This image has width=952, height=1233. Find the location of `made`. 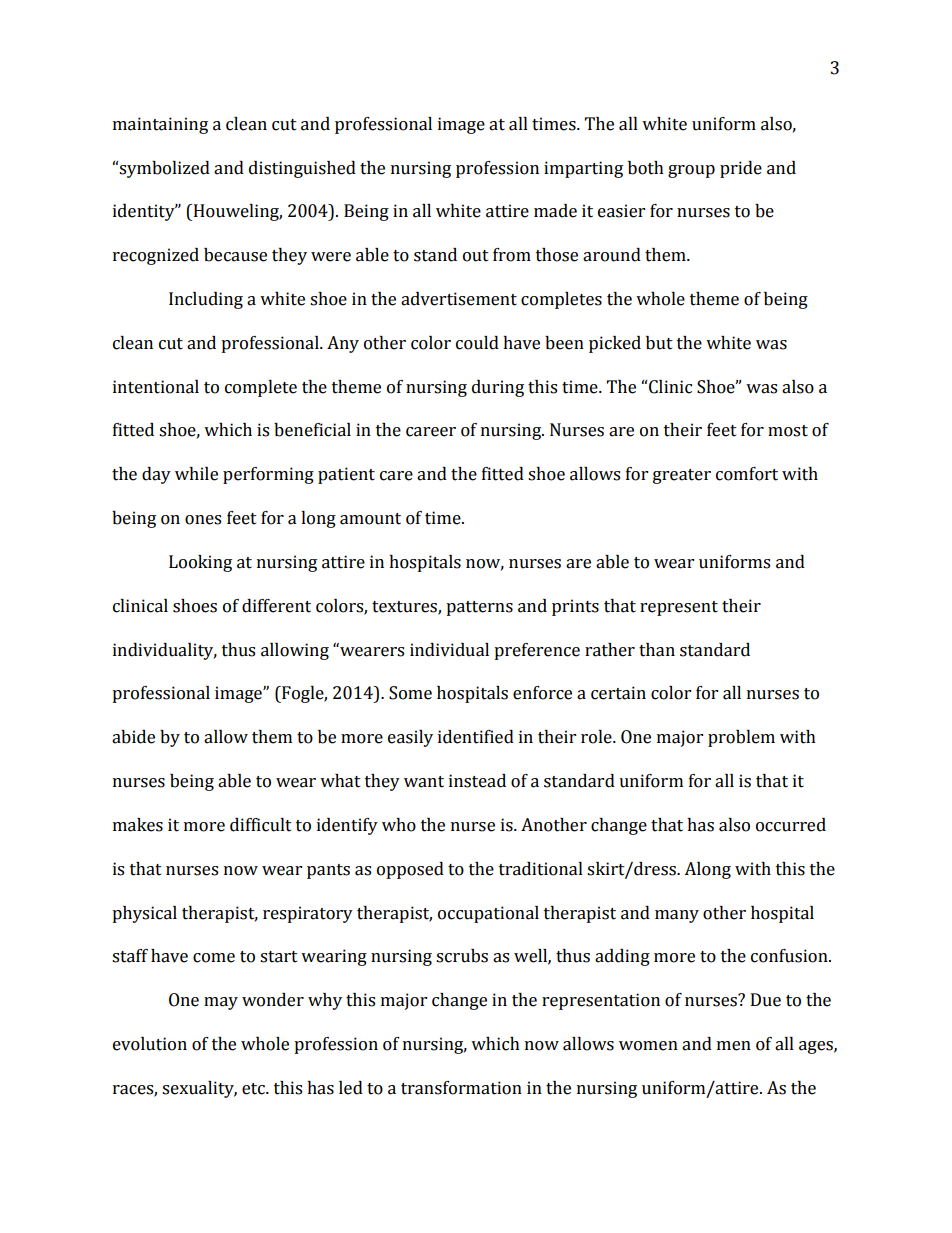

made is located at coordinates (555, 211).
